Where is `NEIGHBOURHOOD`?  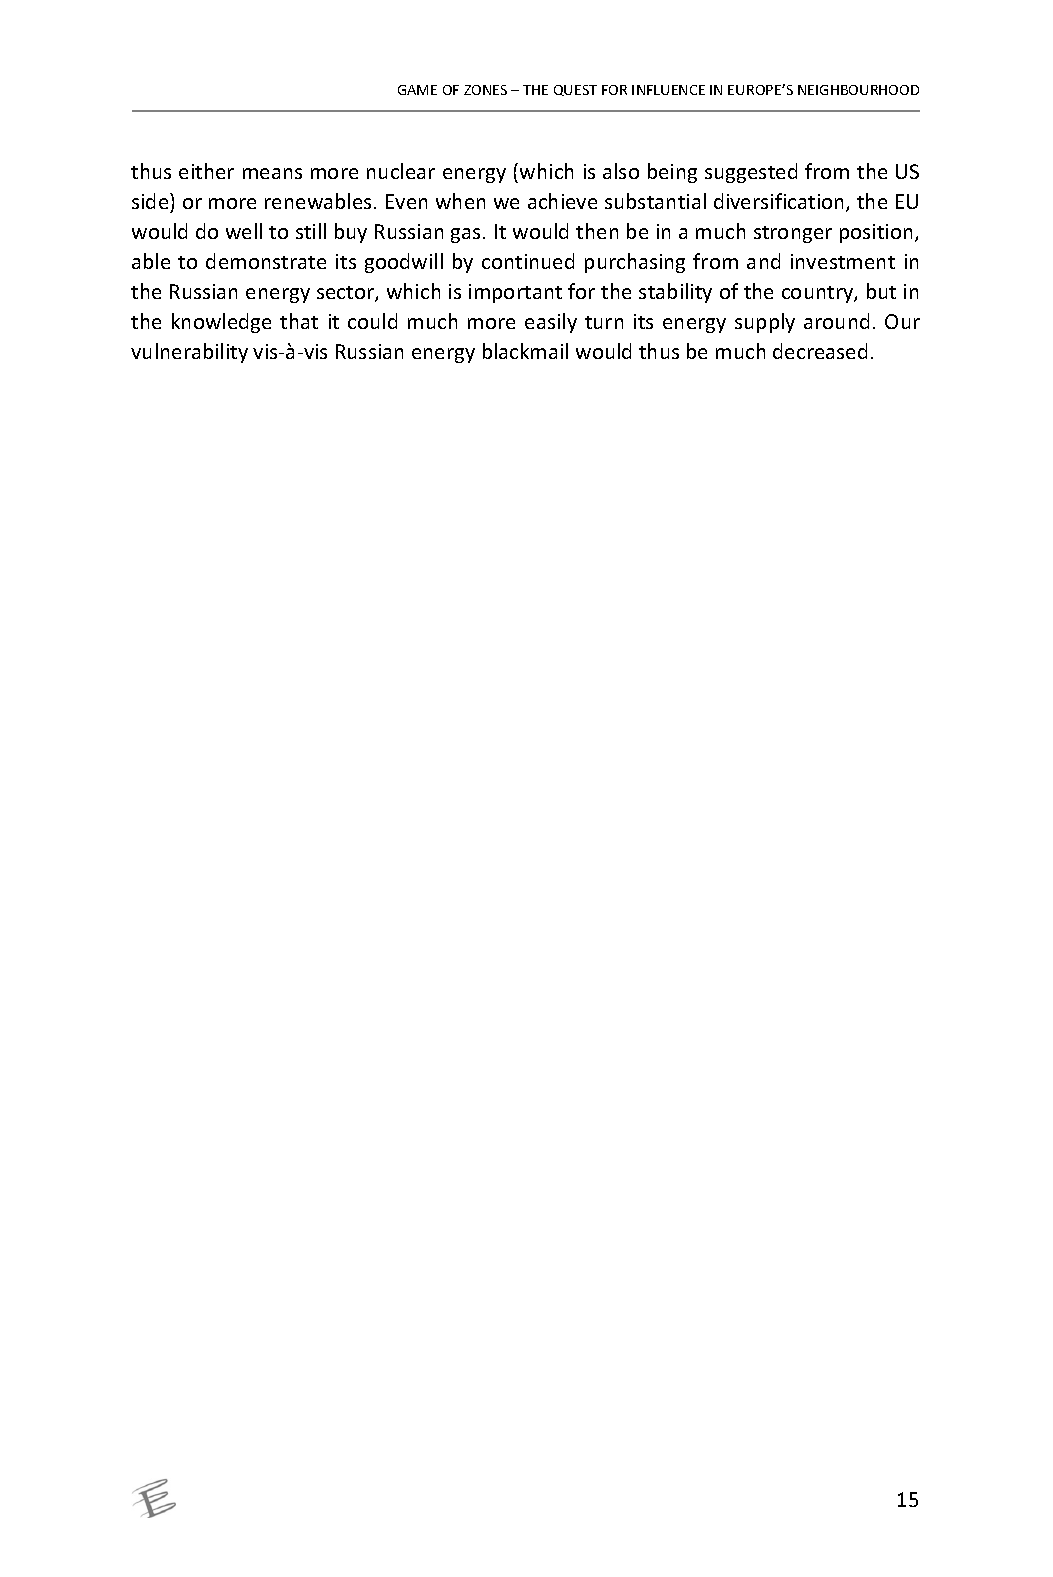
NEIGHBOURHOOD is located at coordinates (858, 90).
